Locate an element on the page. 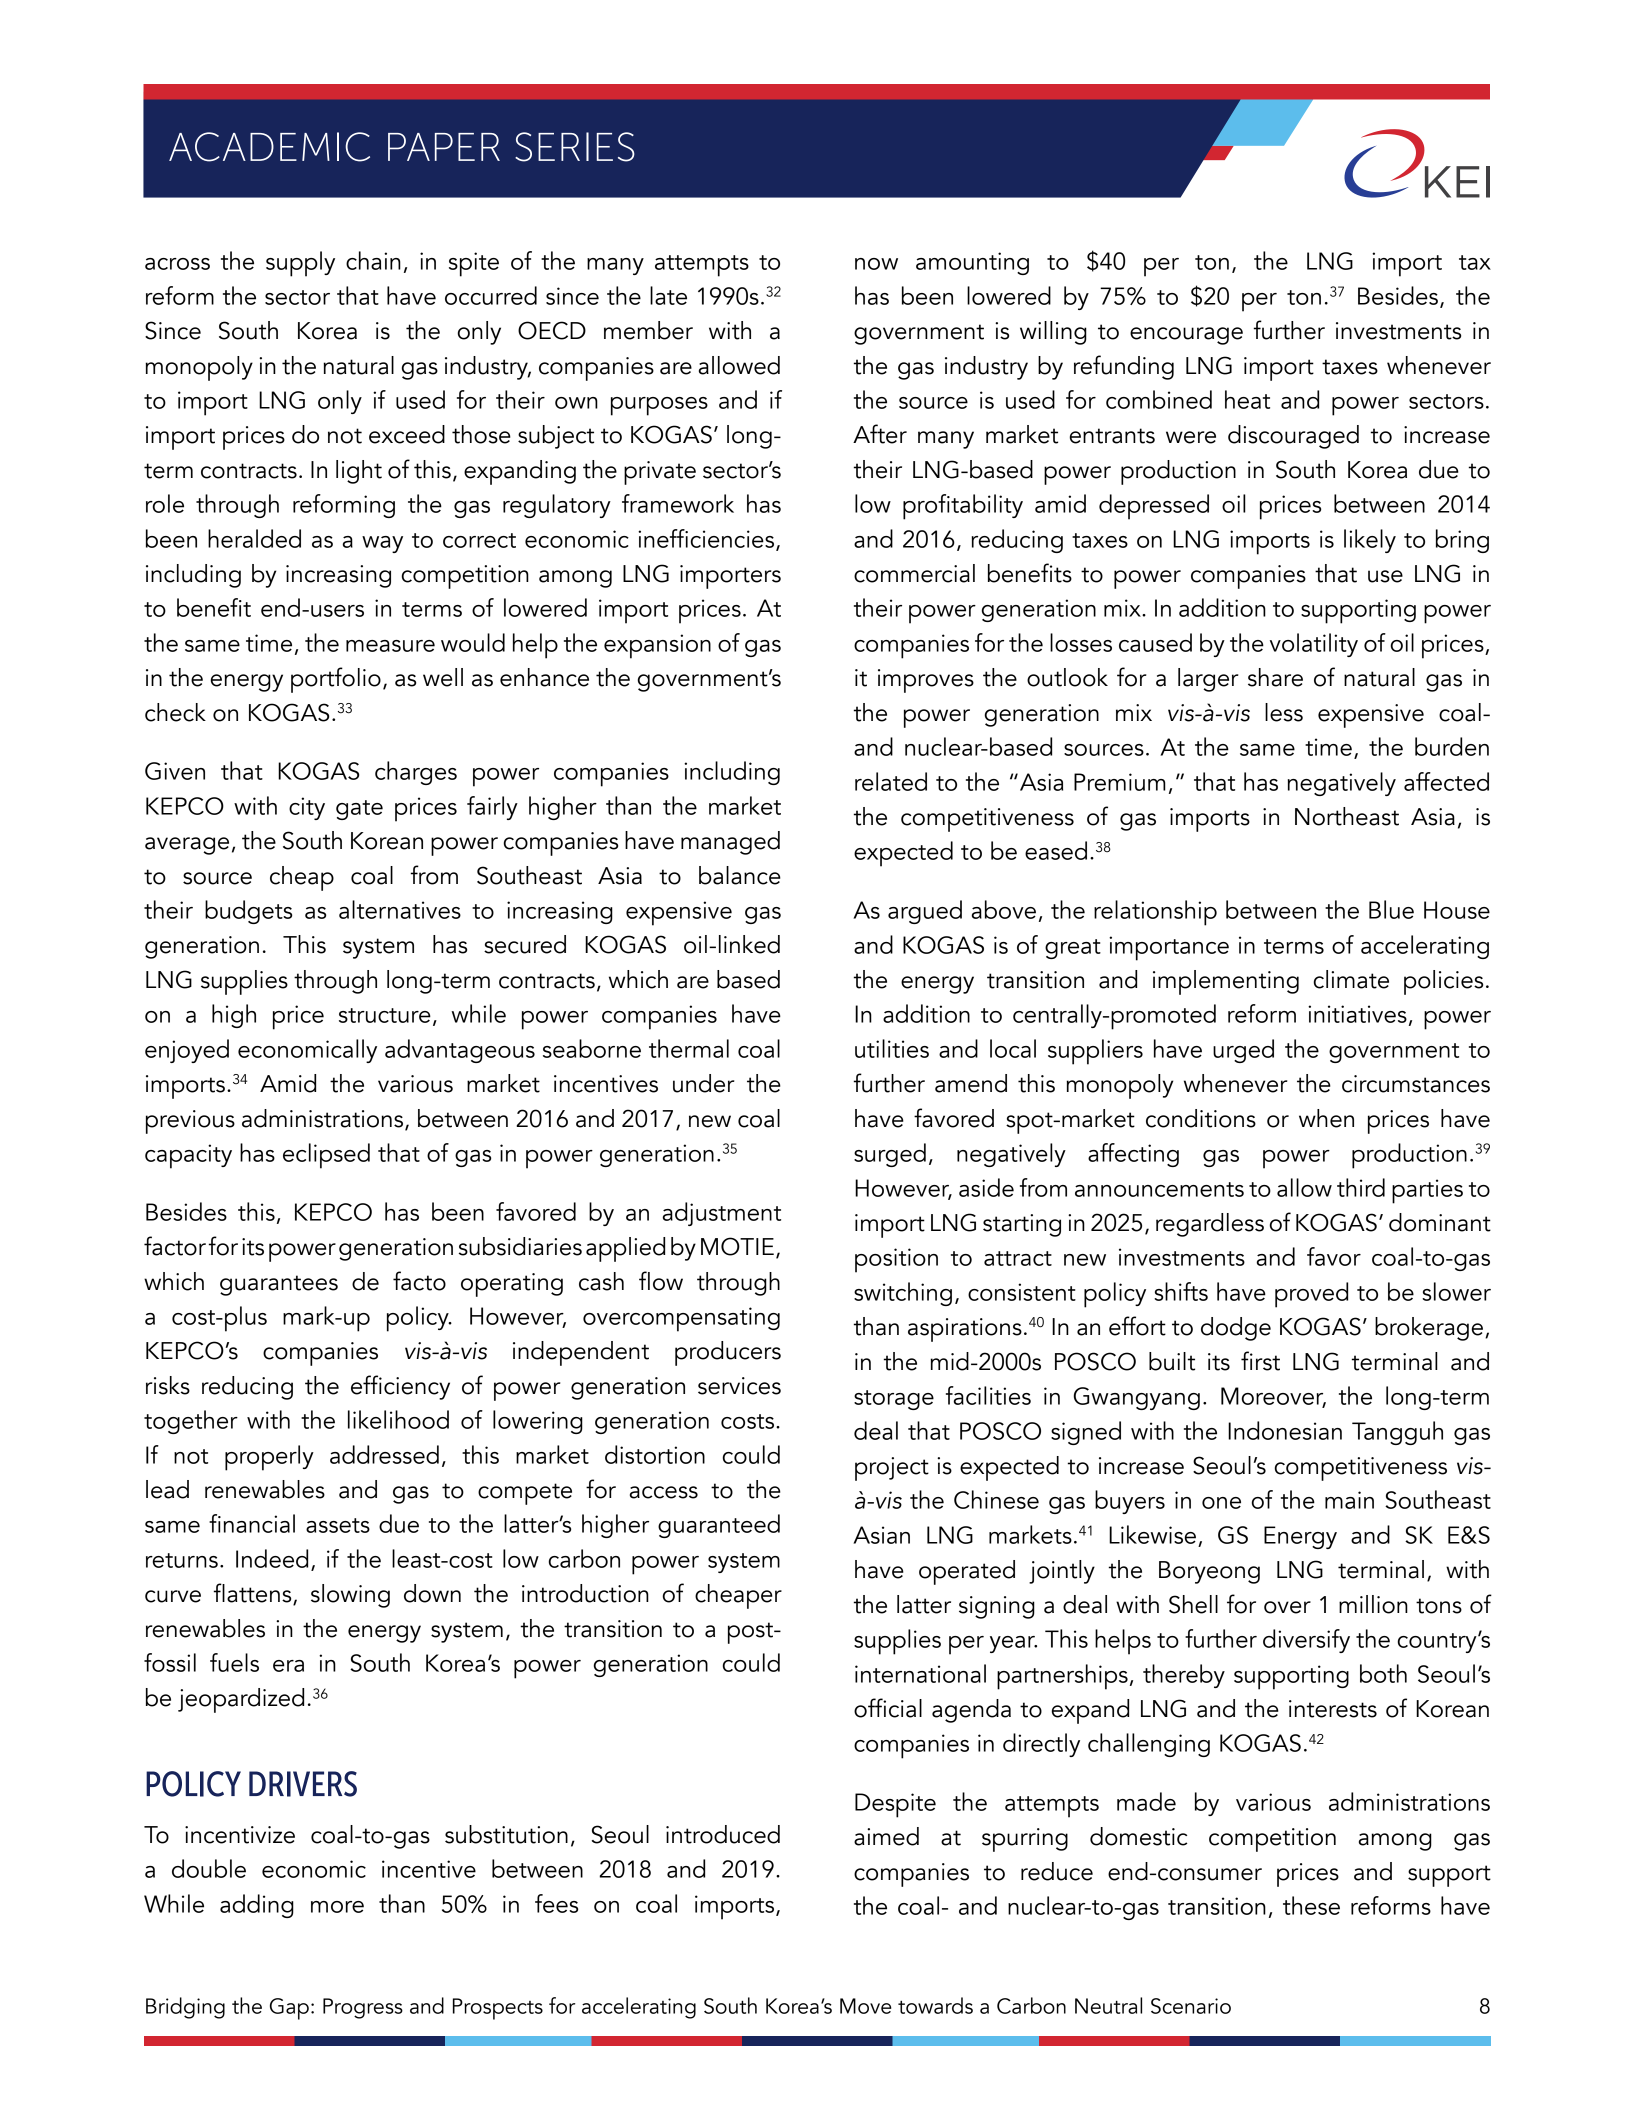  supply is located at coordinates (300, 264).
